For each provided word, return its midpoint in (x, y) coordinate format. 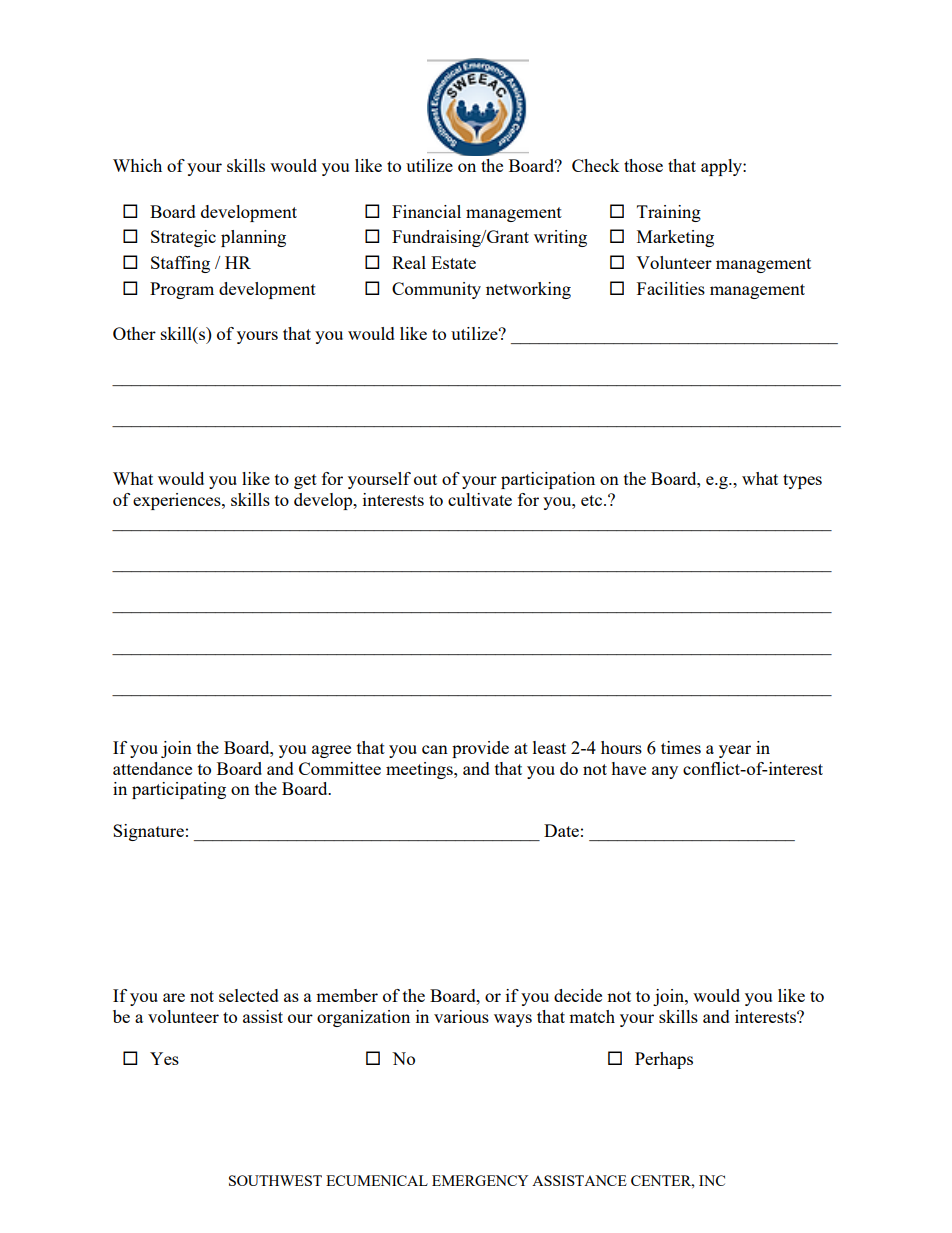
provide (480, 749)
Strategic (183, 238)
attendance (152, 768)
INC (712, 1180)
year (735, 751)
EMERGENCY (480, 1180)
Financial (426, 211)
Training (669, 213)
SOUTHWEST (275, 1180)
